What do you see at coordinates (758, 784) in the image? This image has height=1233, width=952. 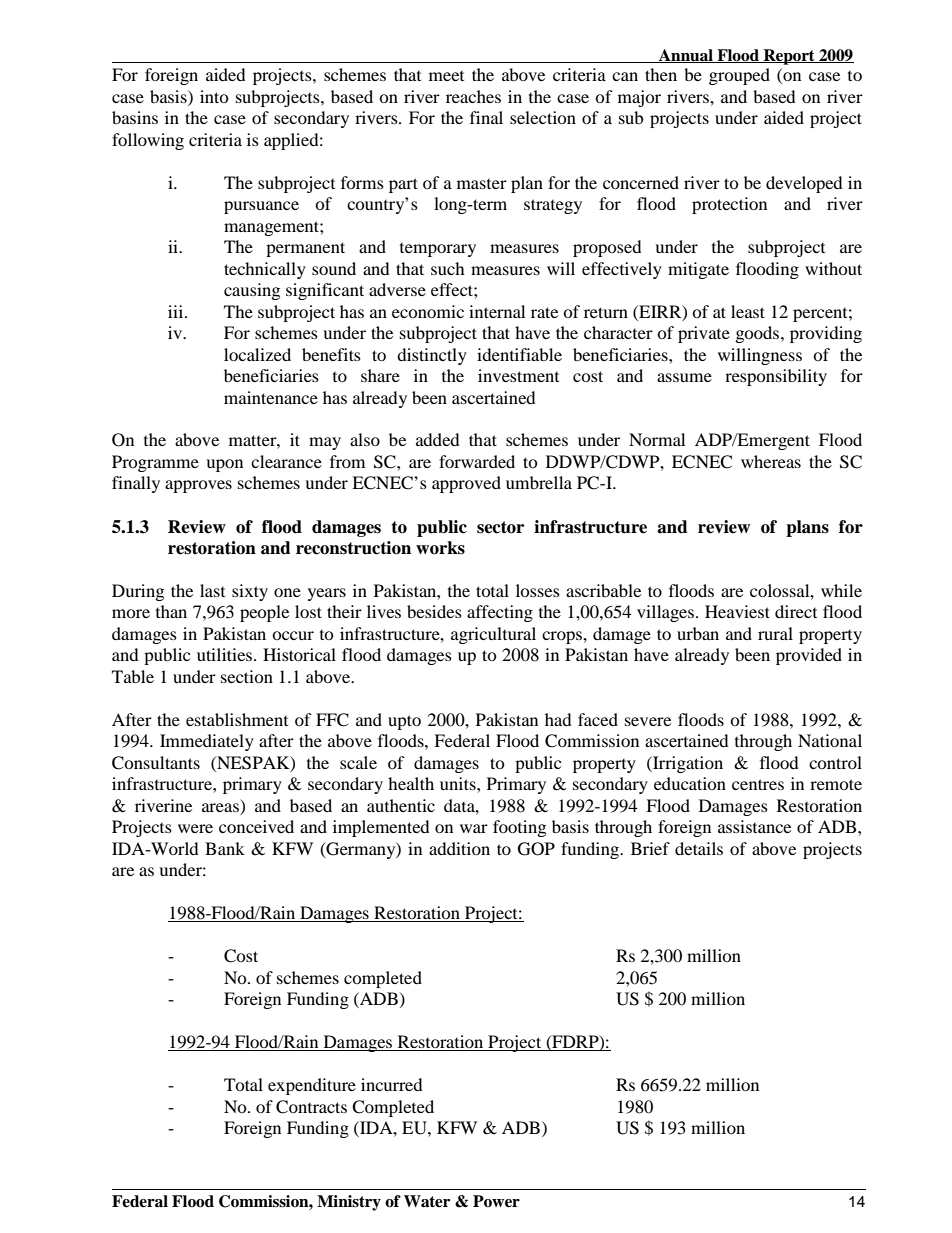 I see `centres` at bounding box center [758, 784].
